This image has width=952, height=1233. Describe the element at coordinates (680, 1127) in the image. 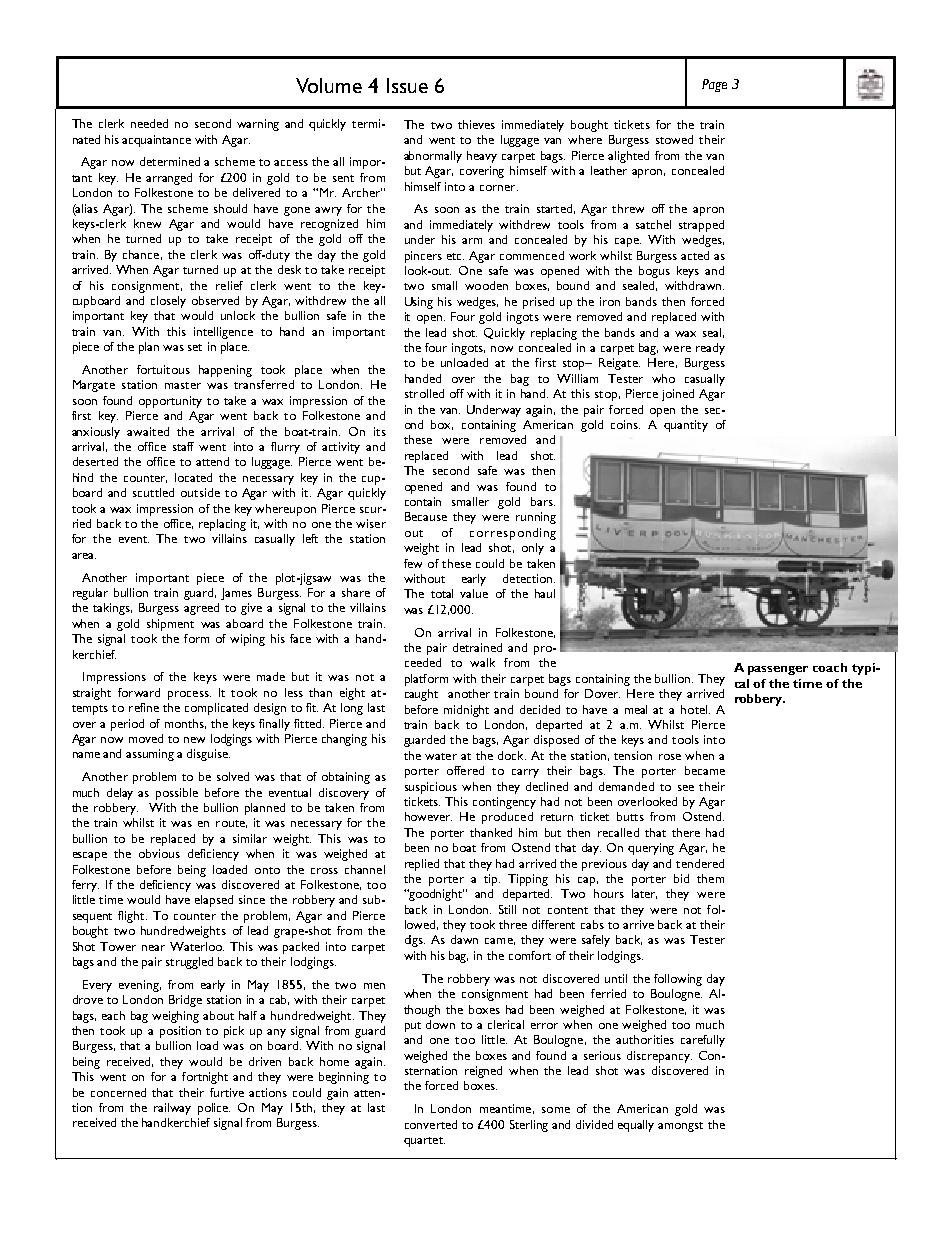

I see `amongst` at that location.
